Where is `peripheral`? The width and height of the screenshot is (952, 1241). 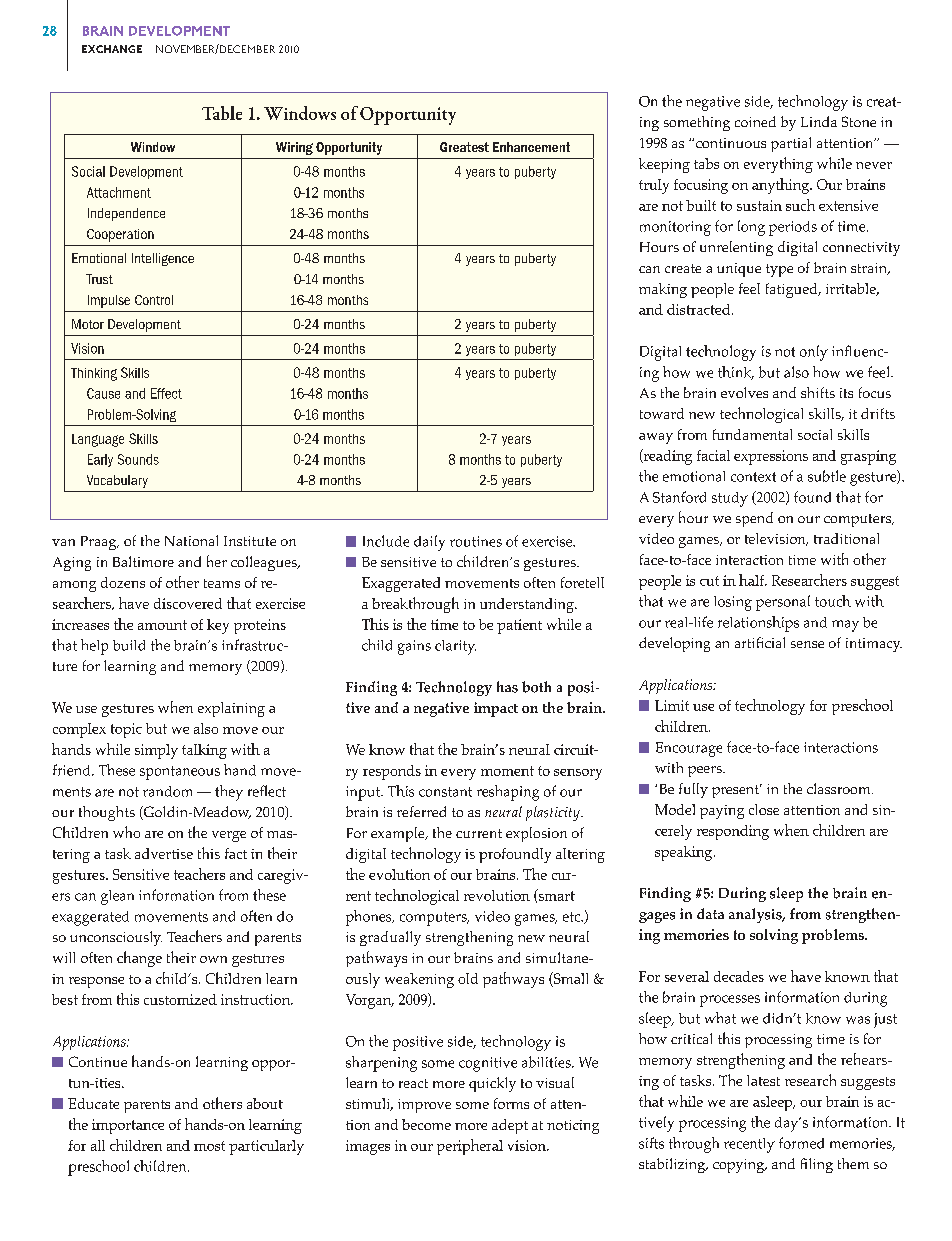
peripheral is located at coordinates (470, 1147).
